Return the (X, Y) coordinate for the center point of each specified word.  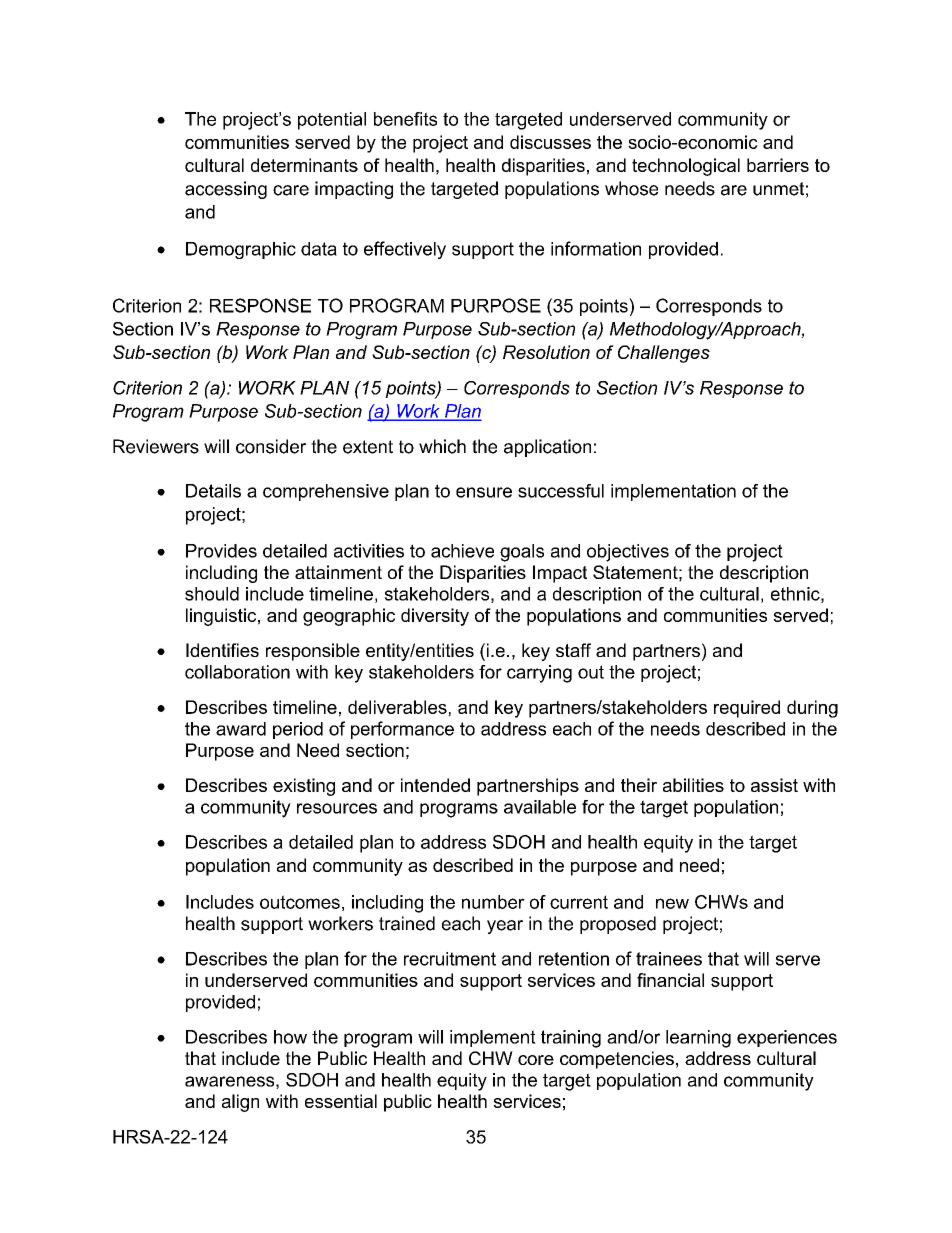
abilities (693, 785)
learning (698, 1039)
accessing (226, 190)
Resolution (546, 352)
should (212, 594)
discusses (550, 142)
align (240, 1103)
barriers (778, 165)
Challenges (664, 354)
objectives (628, 553)
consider (271, 446)
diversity (435, 617)
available (540, 807)
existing (304, 787)
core (536, 1060)
